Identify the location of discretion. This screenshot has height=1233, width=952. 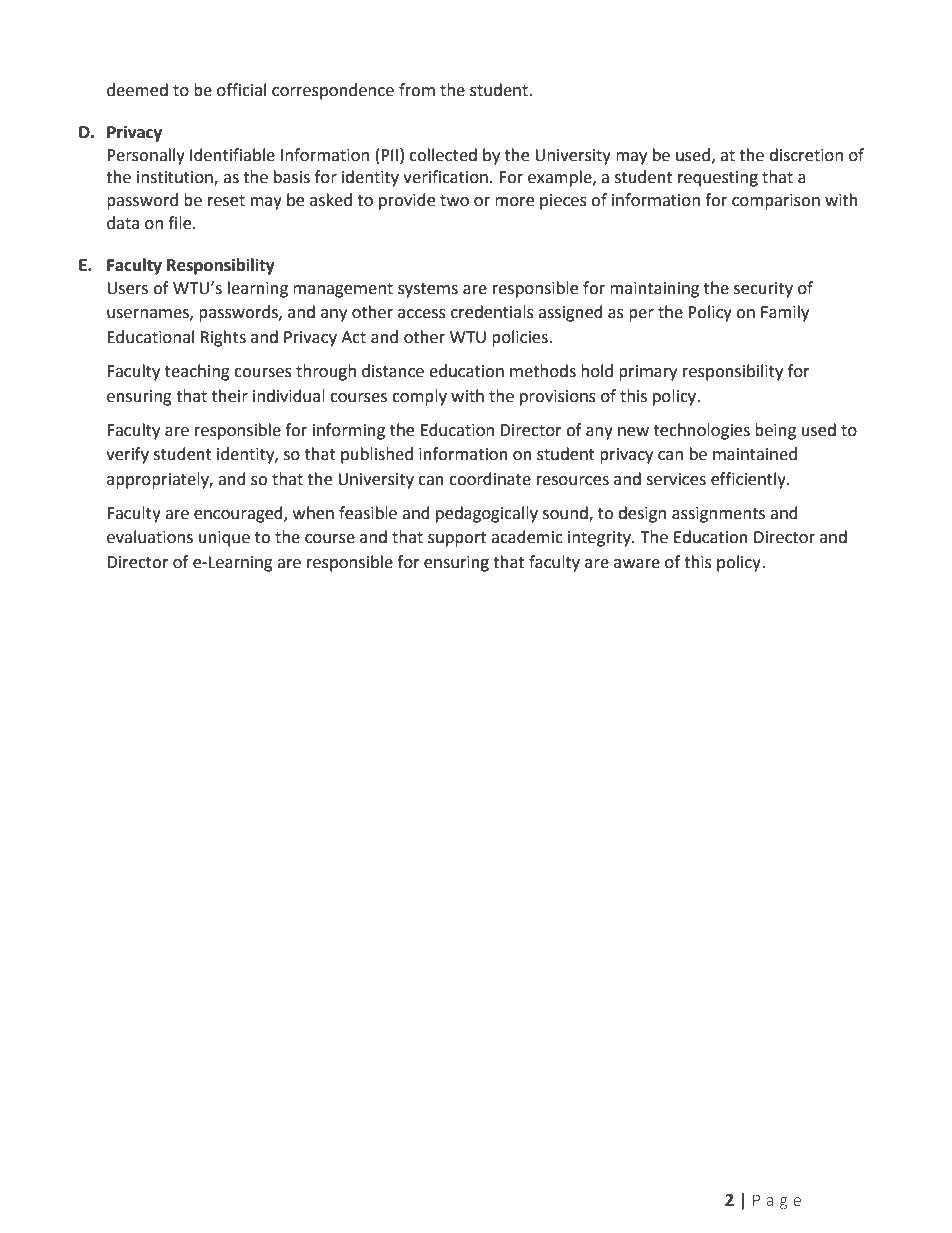
(806, 155).
